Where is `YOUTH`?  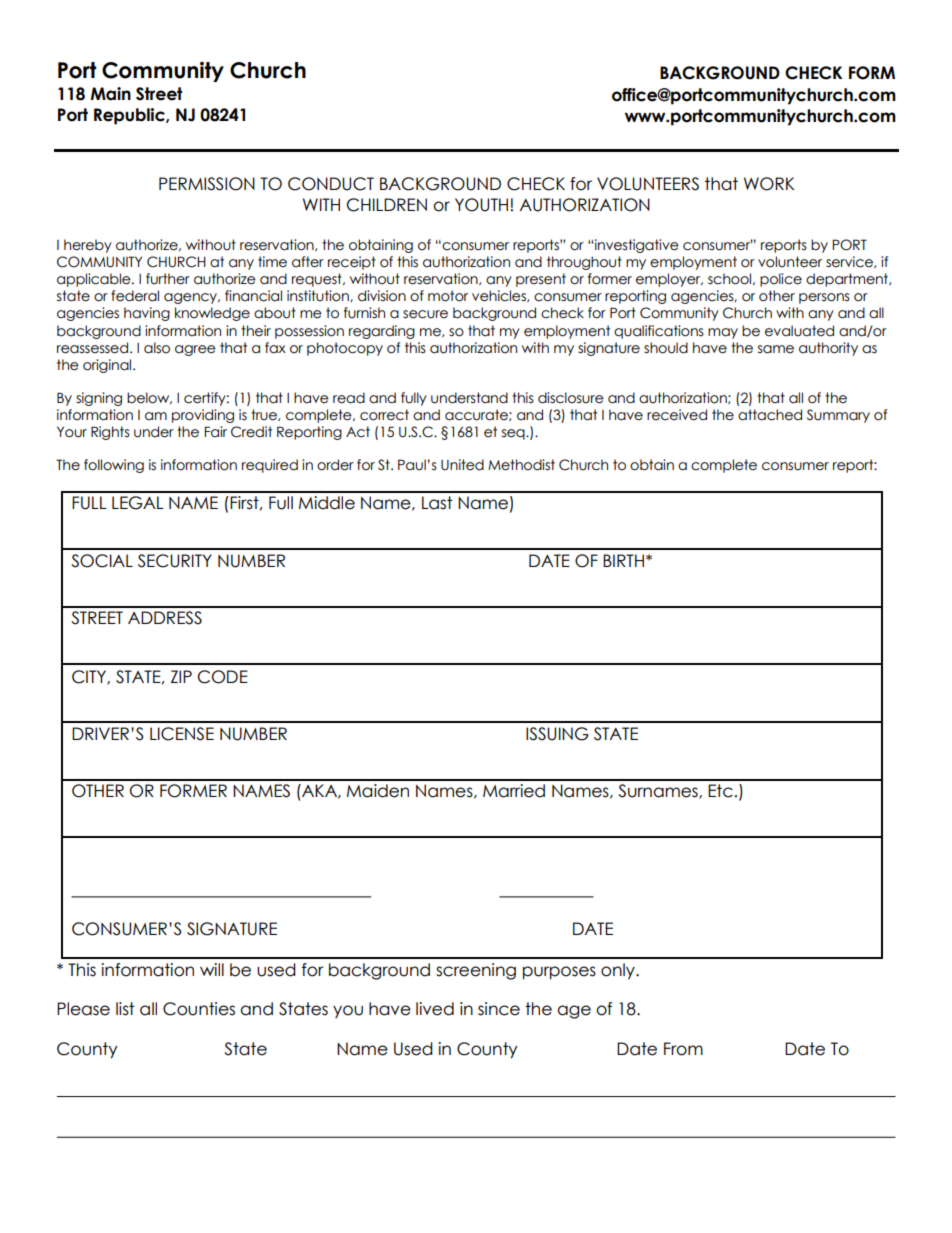 YOUTH is located at coordinates (483, 205).
